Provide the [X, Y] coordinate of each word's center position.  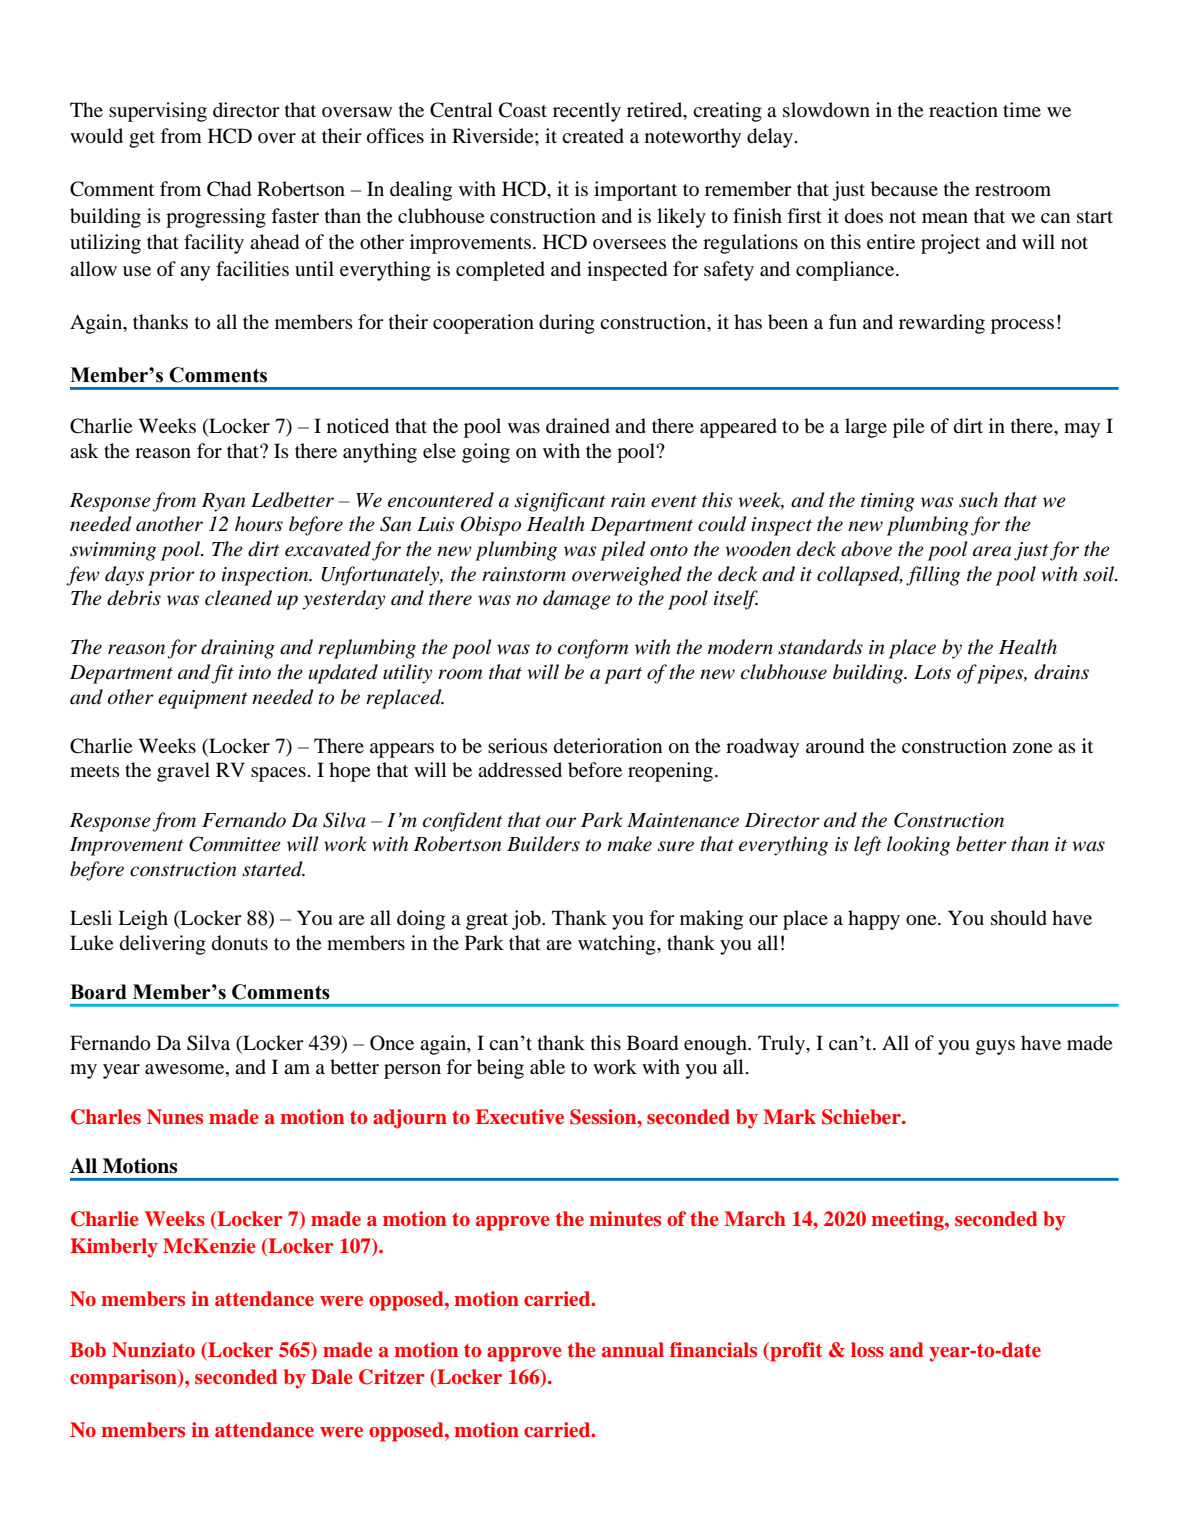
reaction [963, 110]
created [593, 136]
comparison [124, 1379]
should [1019, 918]
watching [618, 945]
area [992, 551]
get [142, 139]
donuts [240, 943]
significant [560, 502]
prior [171, 576]
